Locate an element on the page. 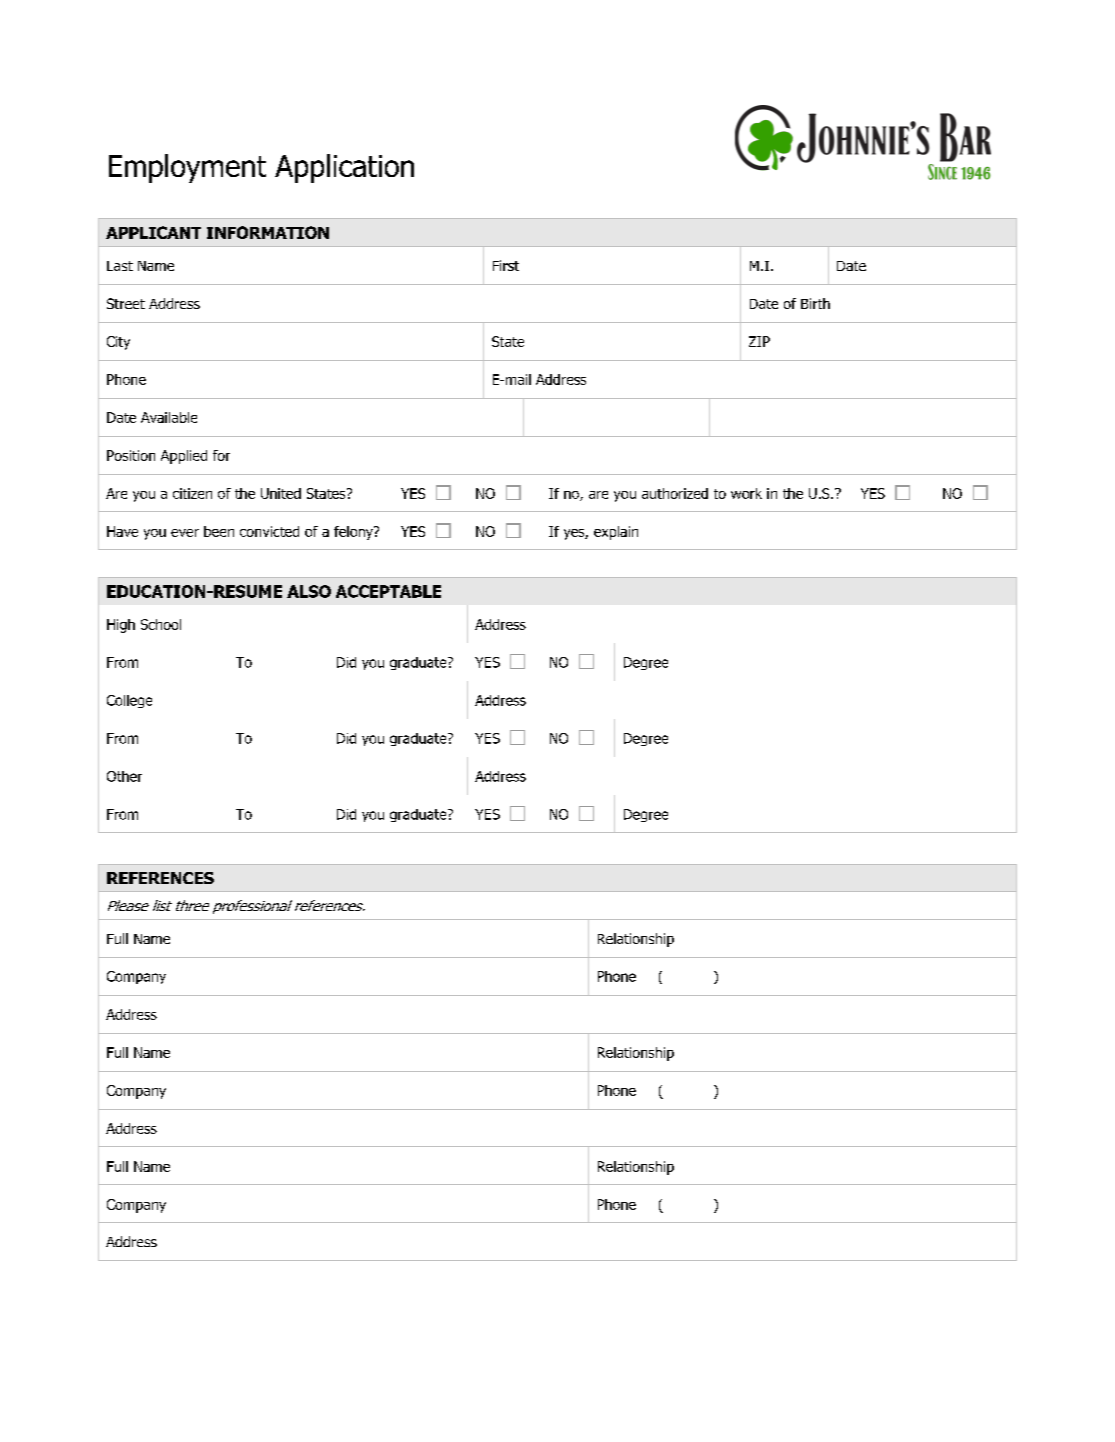  explain is located at coordinates (616, 533).
